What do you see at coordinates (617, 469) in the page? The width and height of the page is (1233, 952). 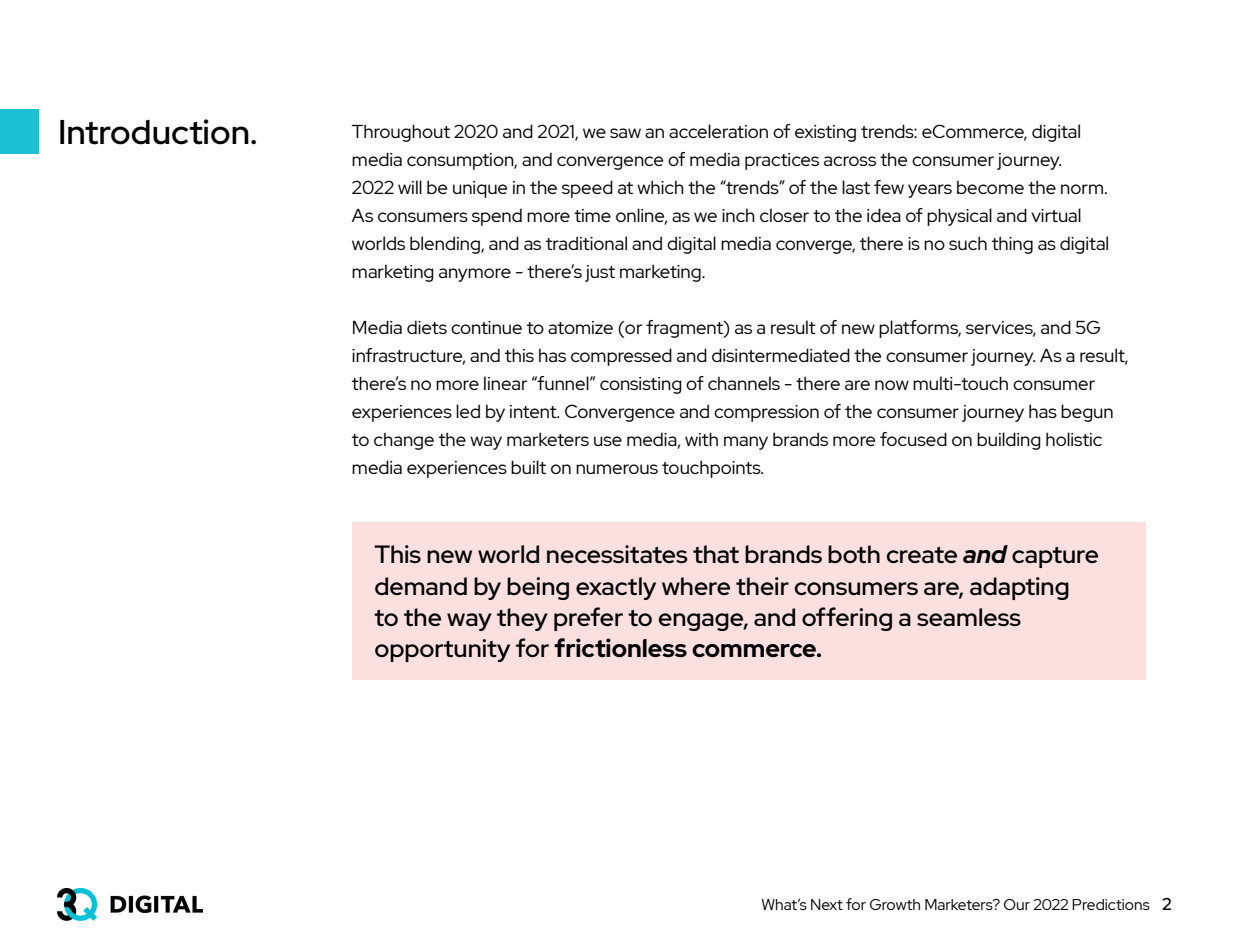 I see `numerous` at bounding box center [617, 469].
